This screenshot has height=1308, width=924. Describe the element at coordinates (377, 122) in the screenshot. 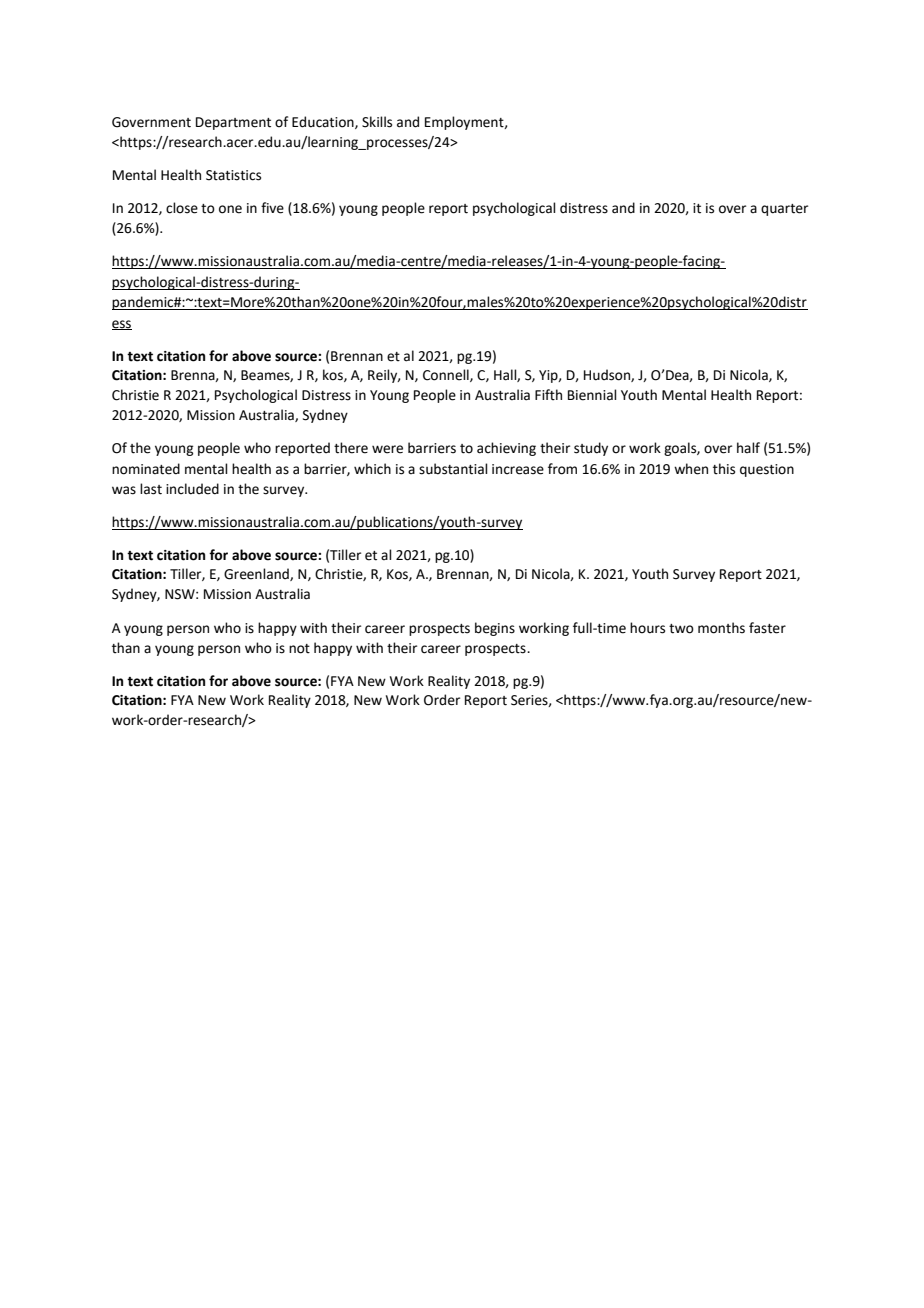

I see `Skills` at that location.
